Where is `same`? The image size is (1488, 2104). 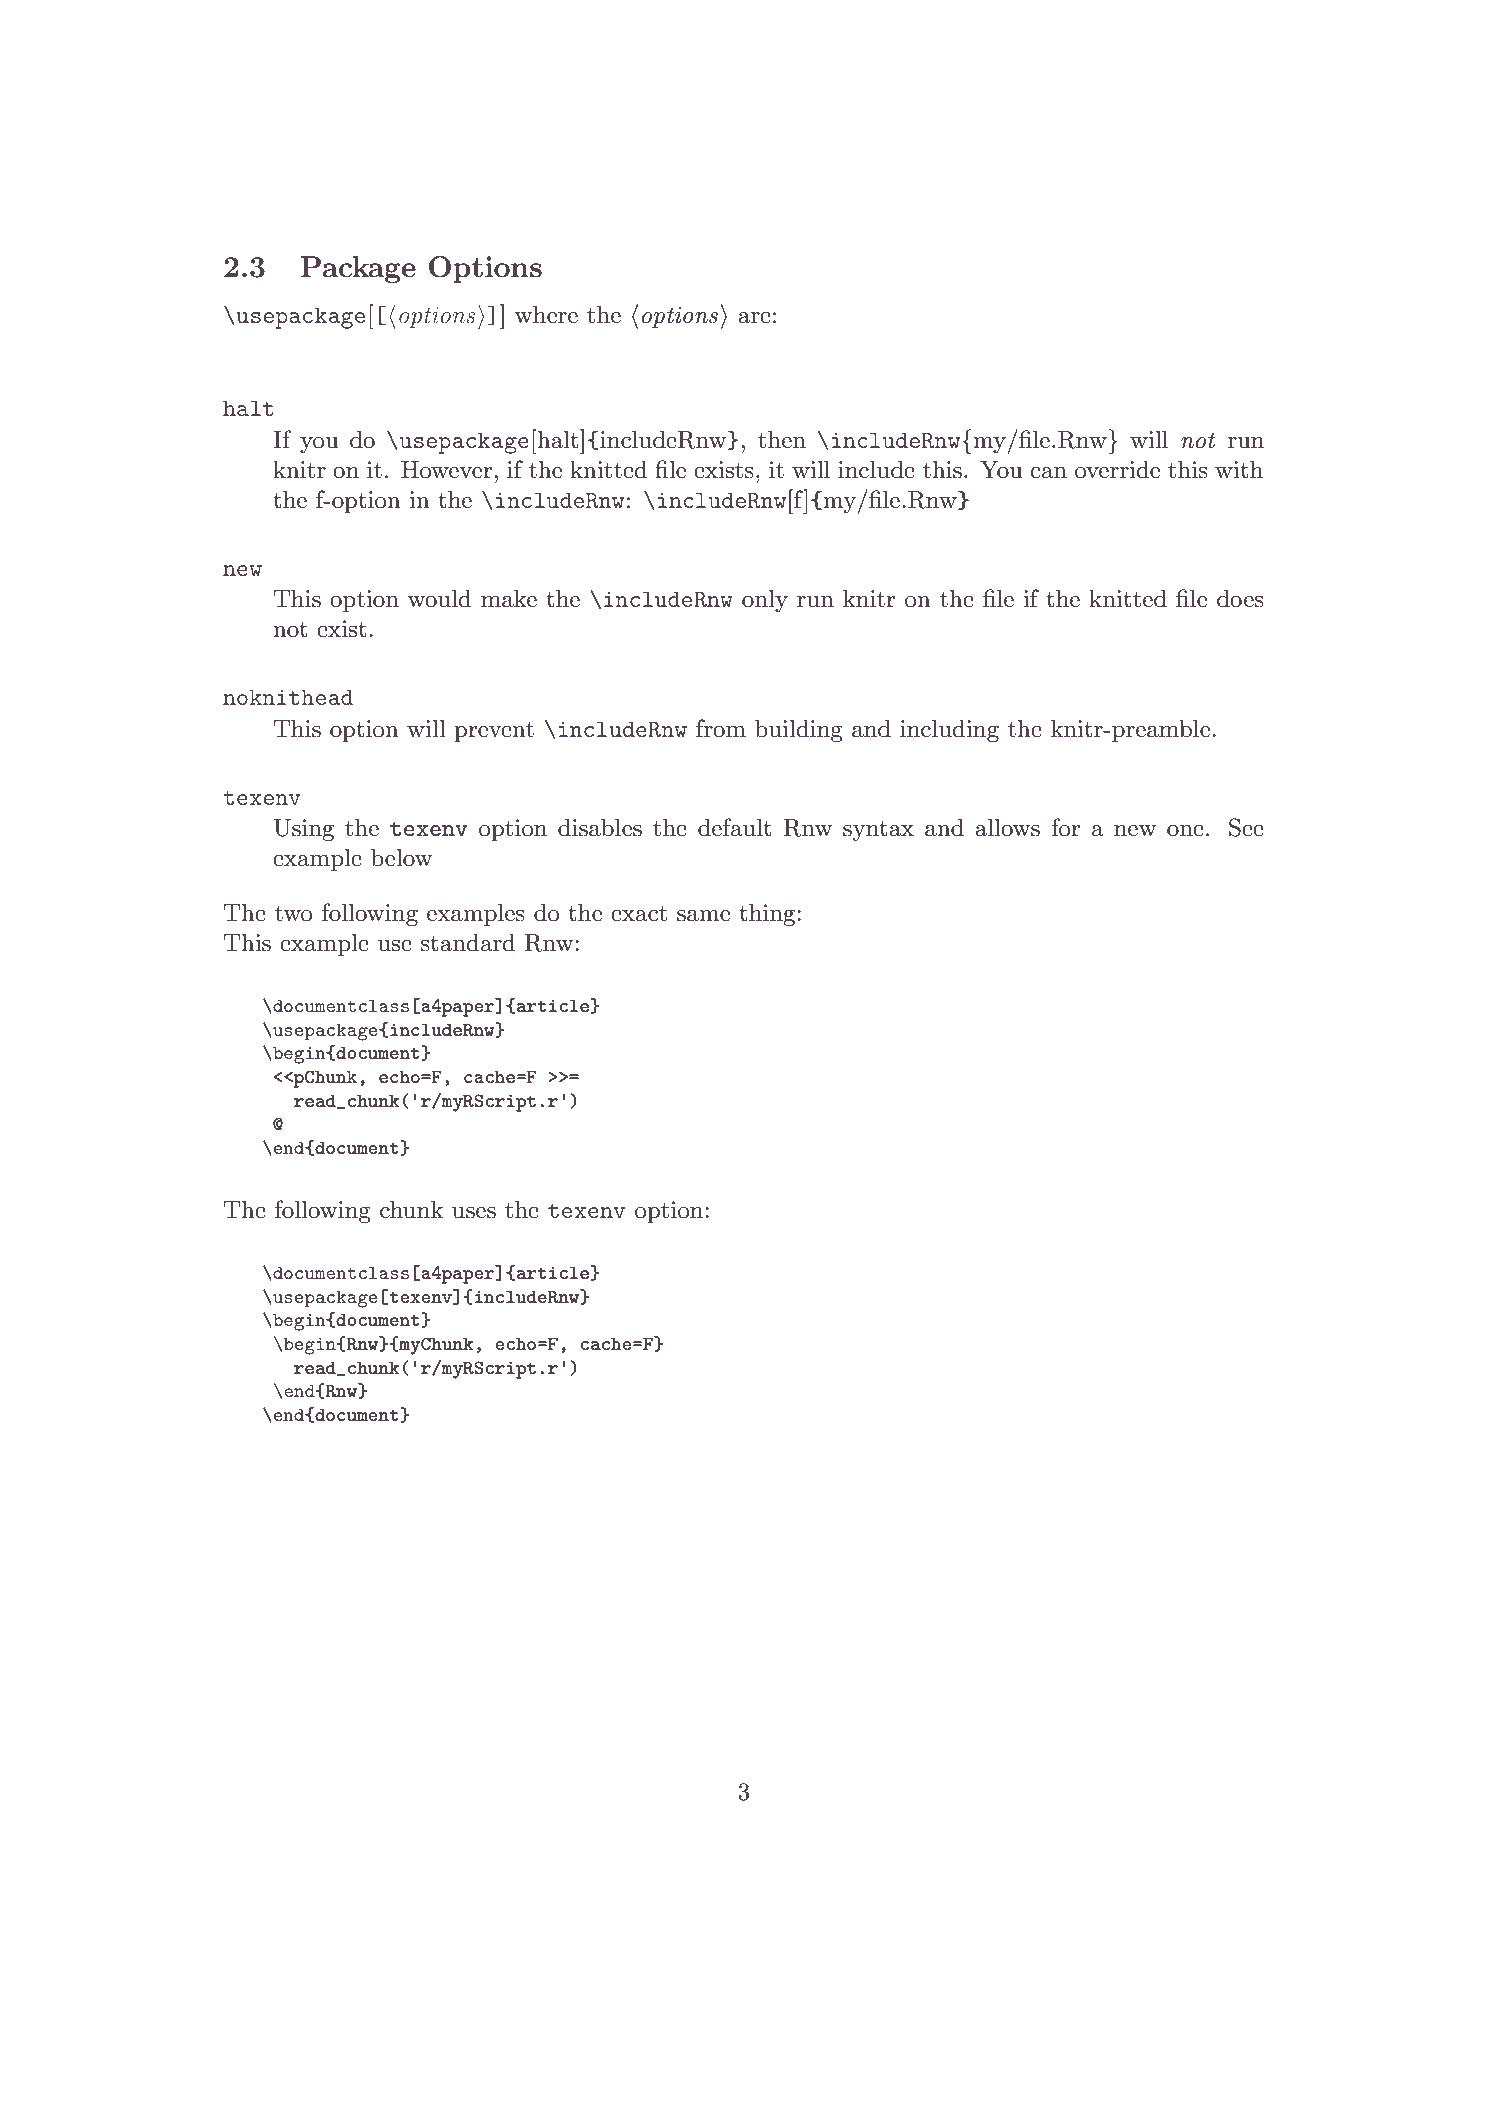
same is located at coordinates (703, 916).
